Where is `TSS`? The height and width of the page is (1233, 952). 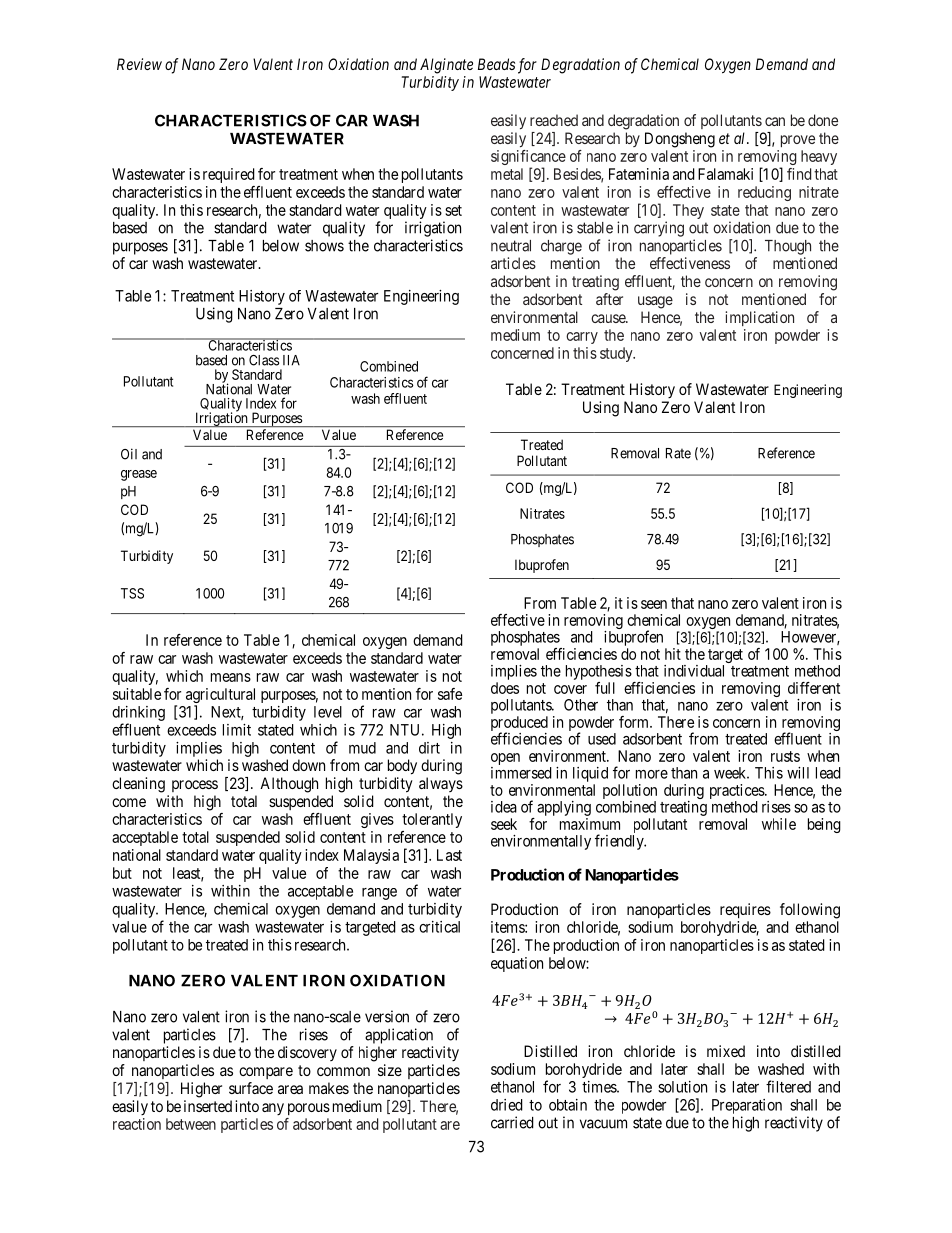 TSS is located at coordinates (132, 593).
